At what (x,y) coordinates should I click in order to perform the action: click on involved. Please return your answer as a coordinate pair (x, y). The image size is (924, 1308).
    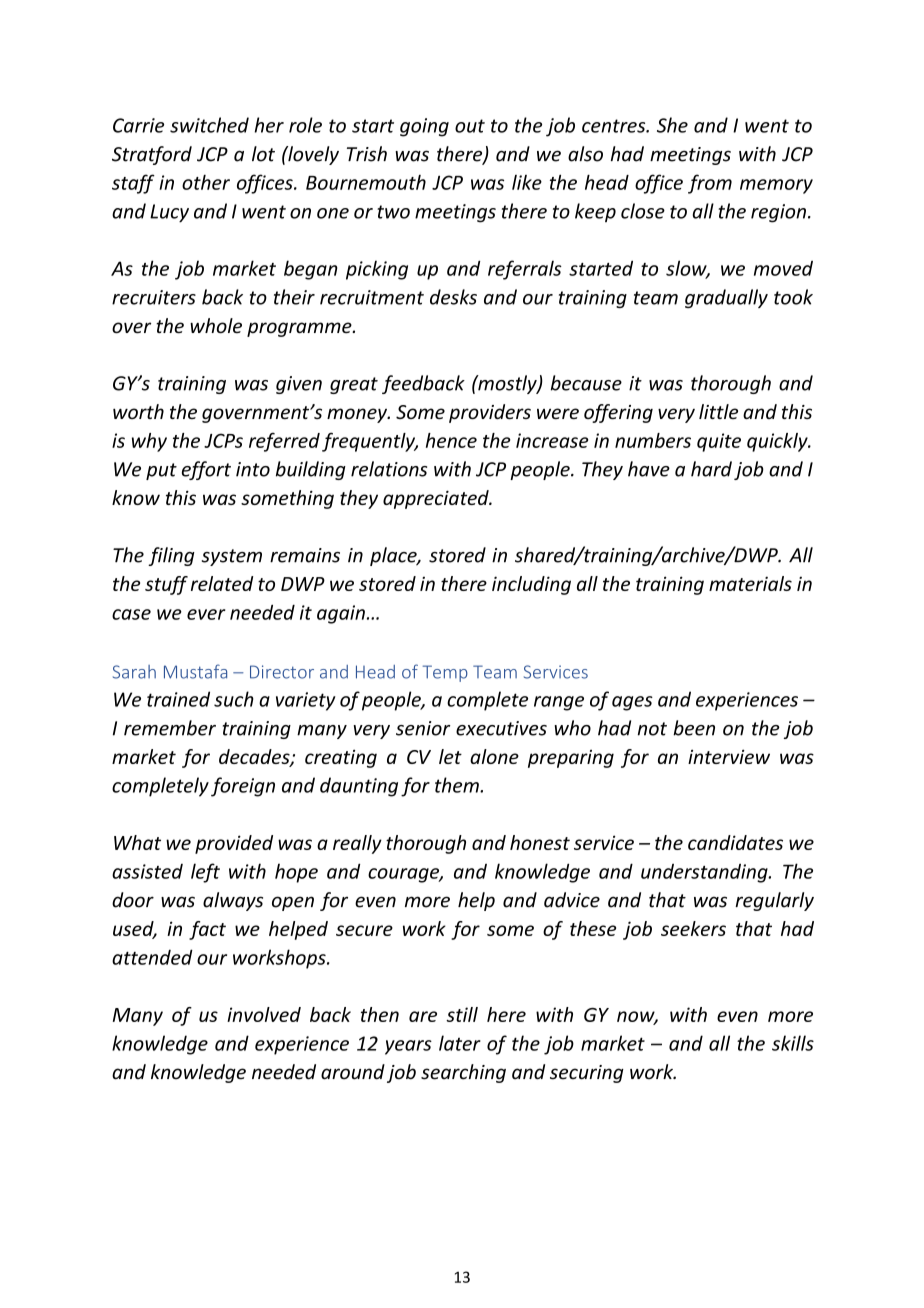
    Looking at the image, I should click on (264, 1014).
